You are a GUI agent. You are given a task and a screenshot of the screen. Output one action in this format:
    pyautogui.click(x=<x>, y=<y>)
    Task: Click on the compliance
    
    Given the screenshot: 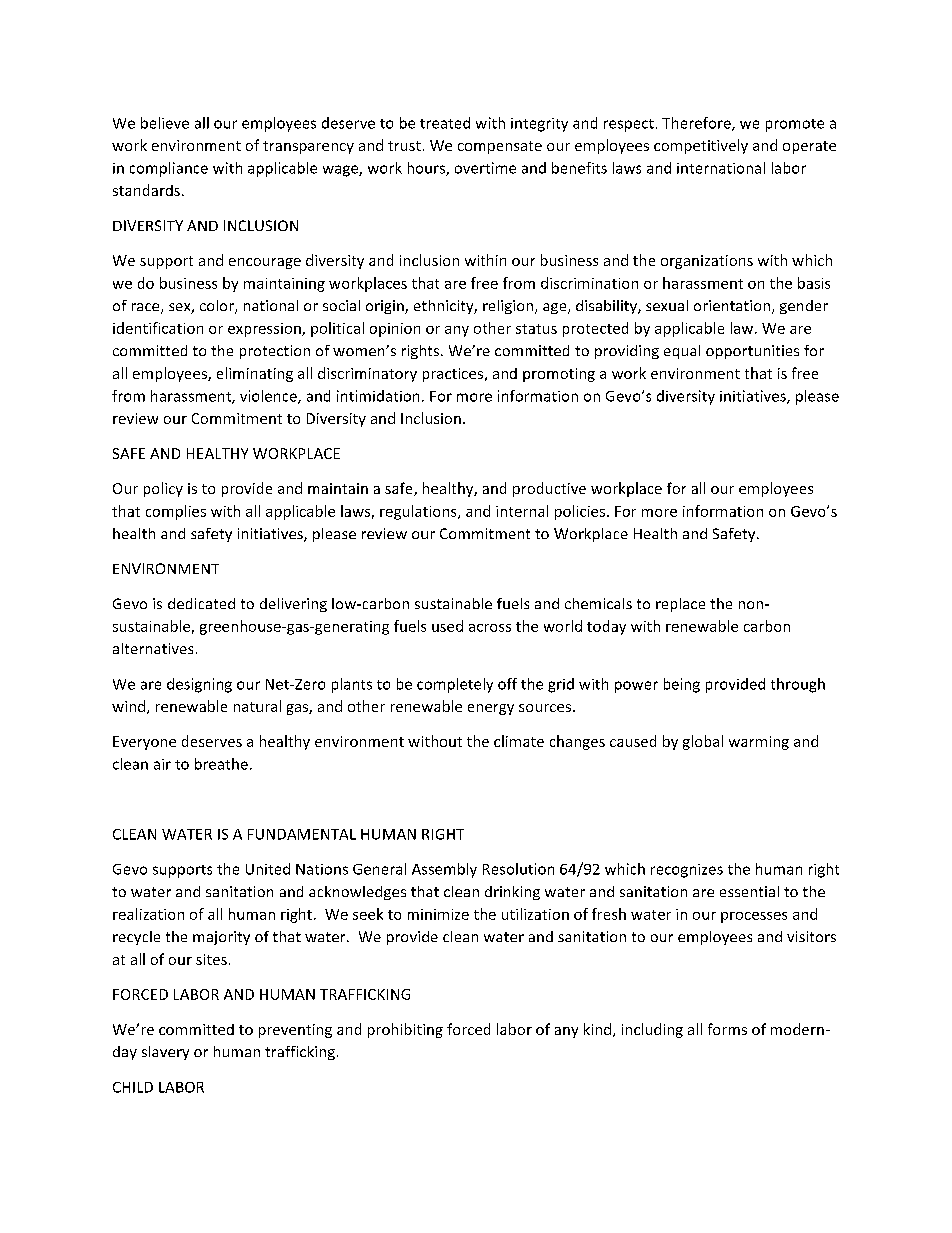 What is the action you would take?
    pyautogui.click(x=169, y=169)
